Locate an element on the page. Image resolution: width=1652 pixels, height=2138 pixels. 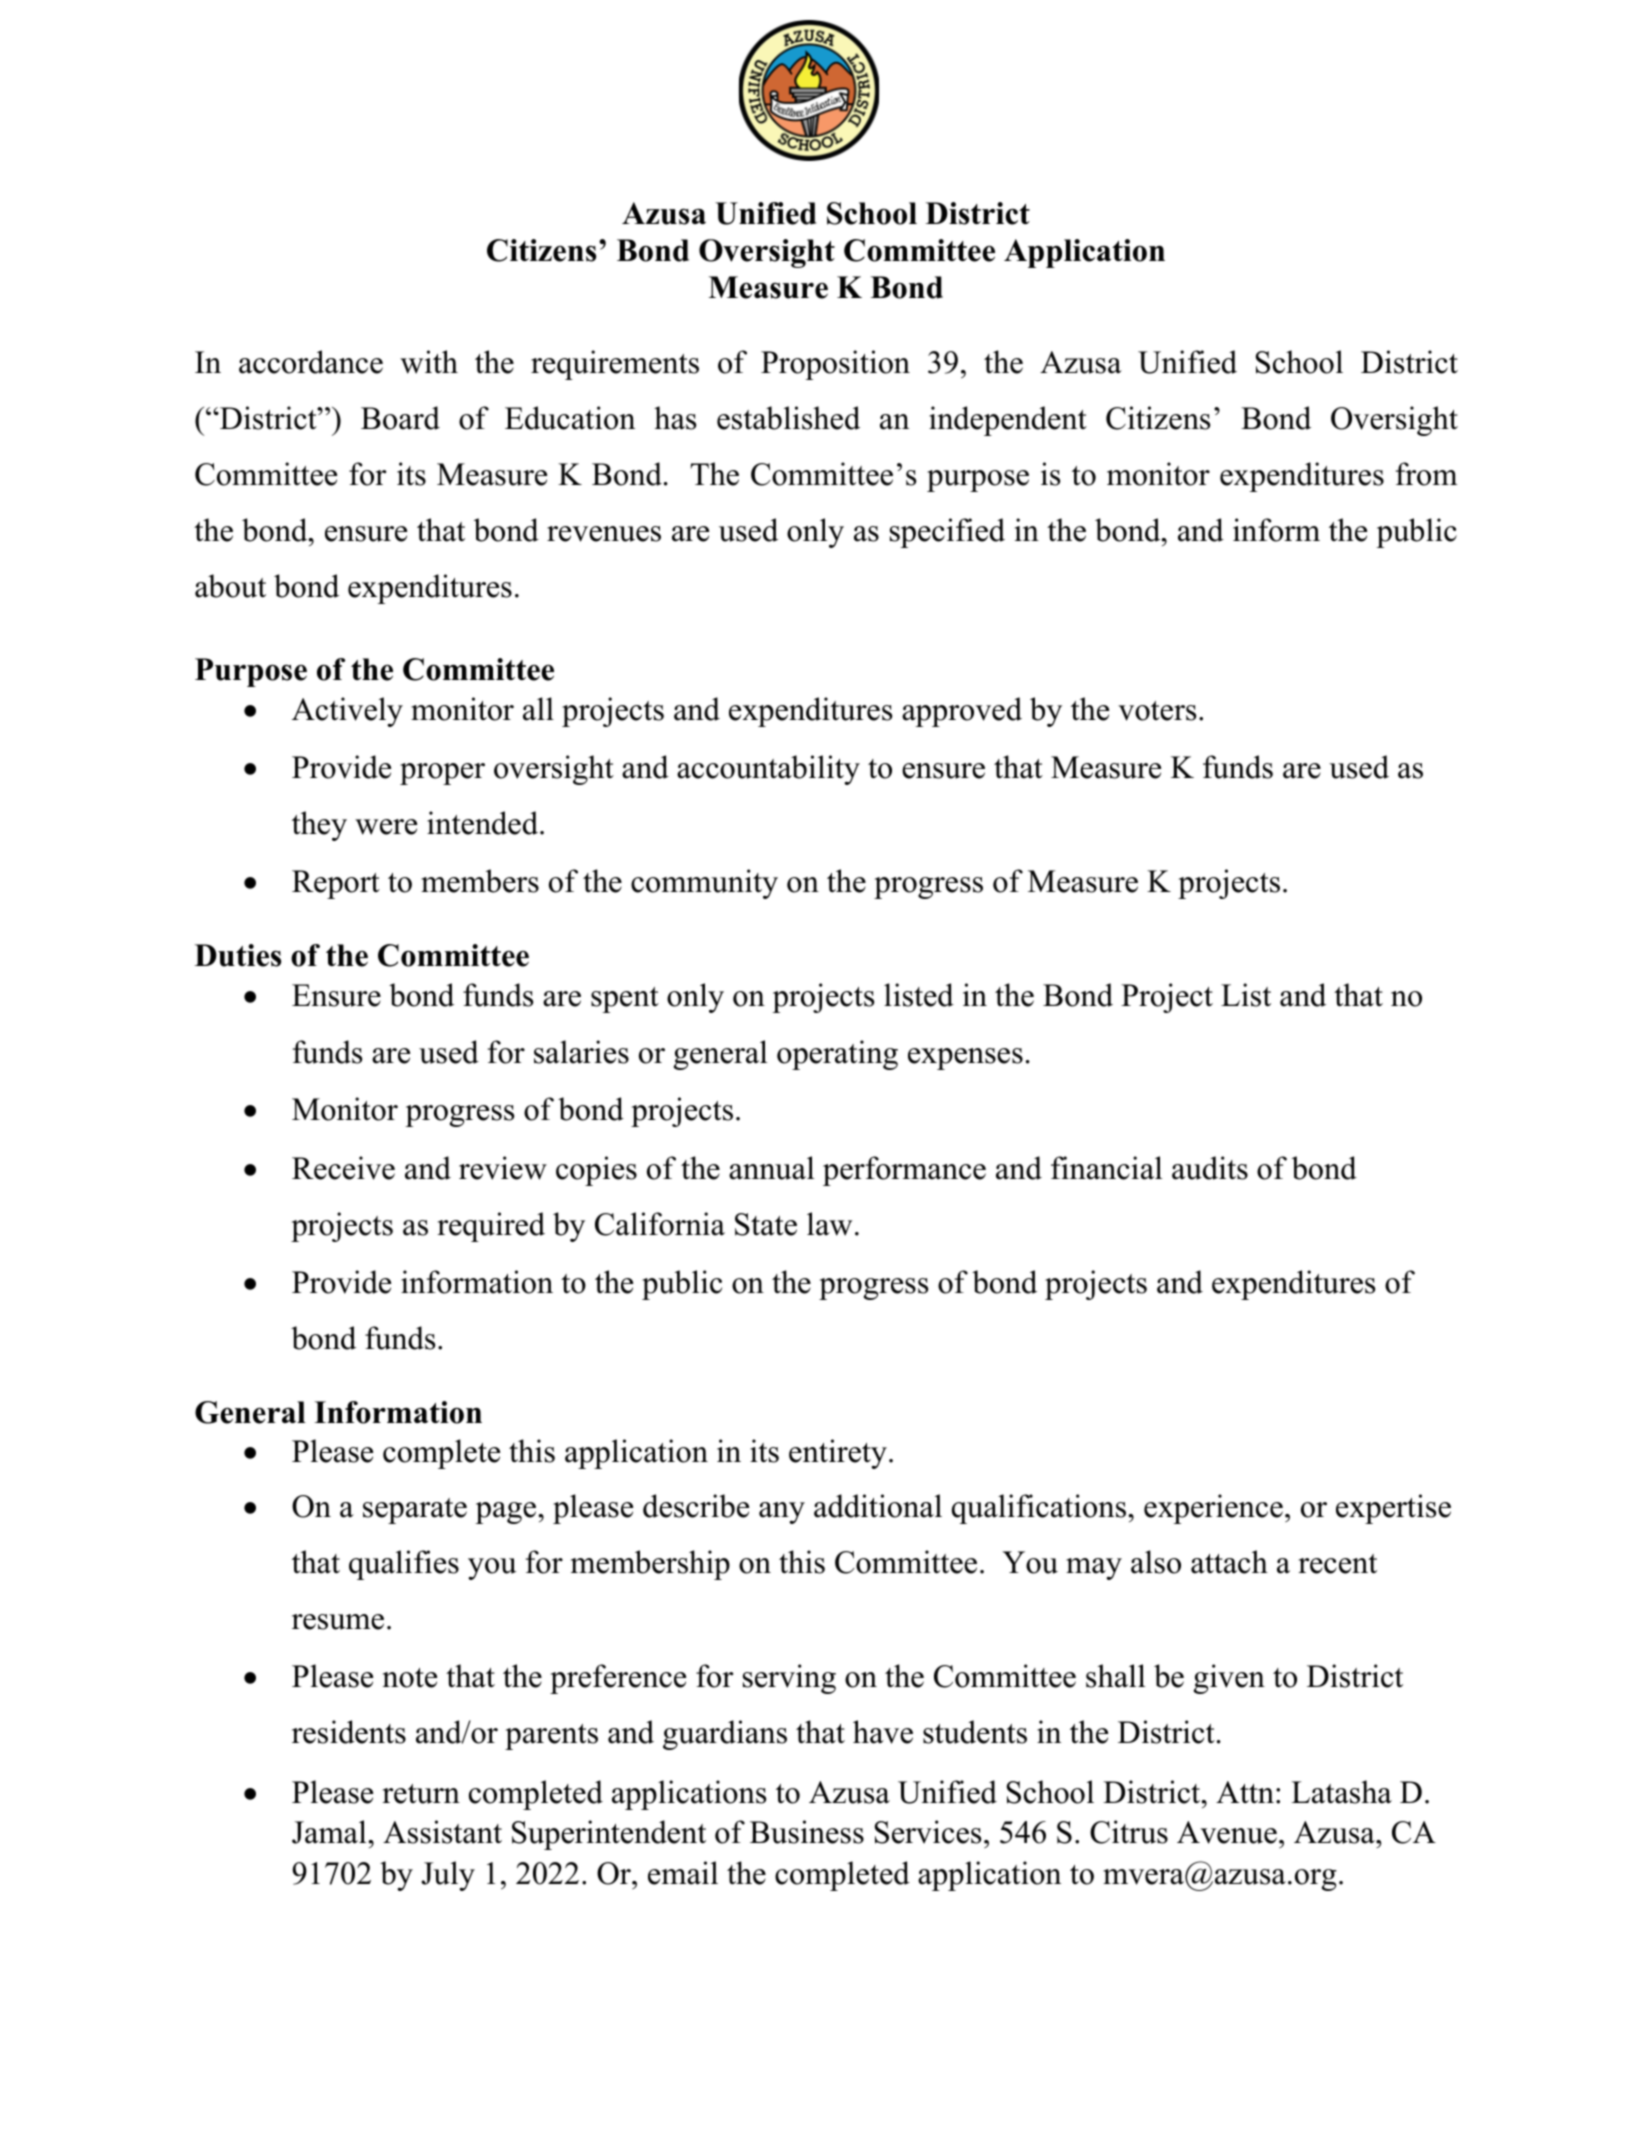
Business is located at coordinates (807, 1832).
